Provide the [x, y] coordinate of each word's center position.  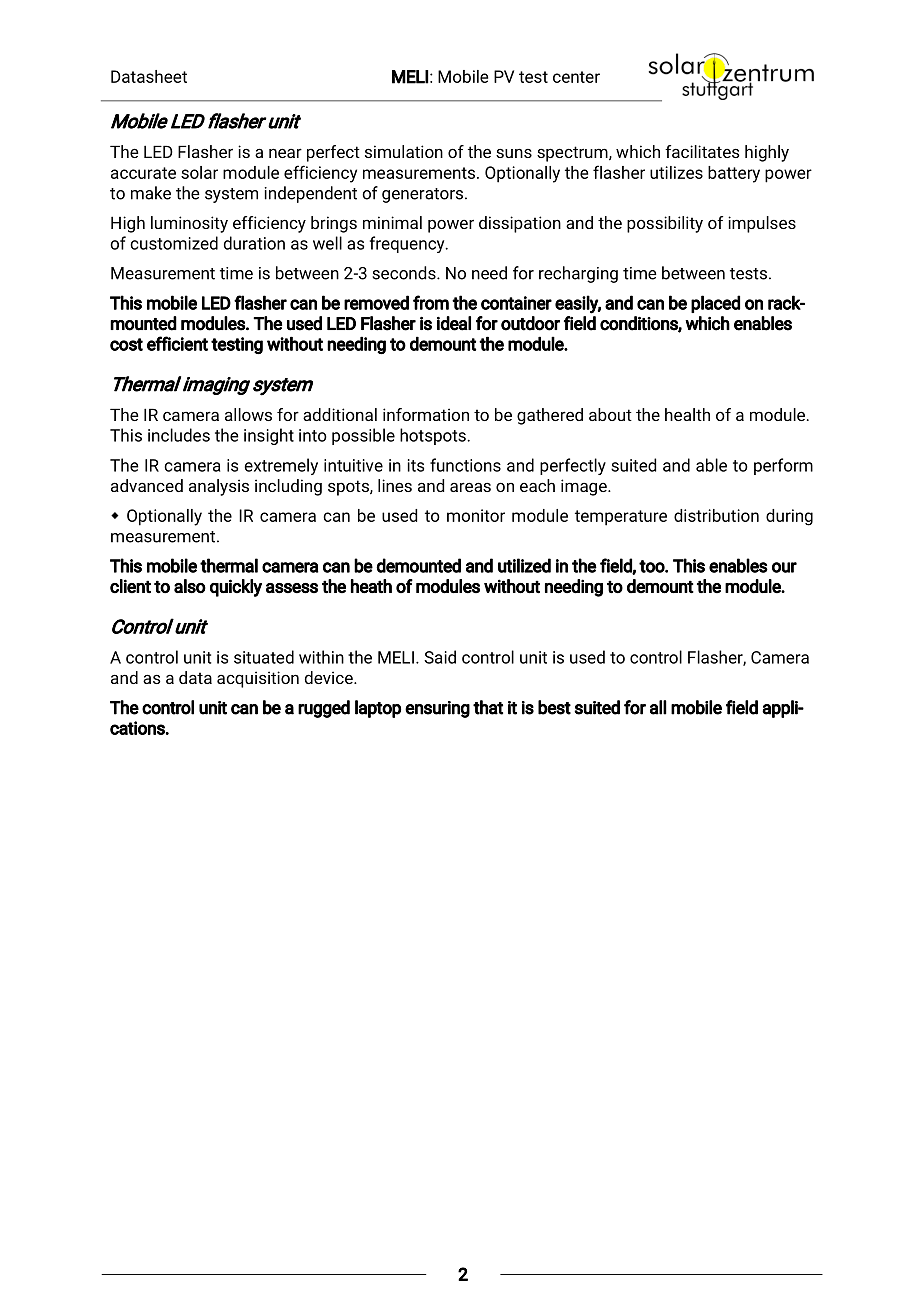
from [431, 302]
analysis [219, 487]
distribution [716, 515]
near [285, 153]
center [576, 77]
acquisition [258, 679]
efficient [177, 343]
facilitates [702, 151]
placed [715, 304]
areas [470, 487]
